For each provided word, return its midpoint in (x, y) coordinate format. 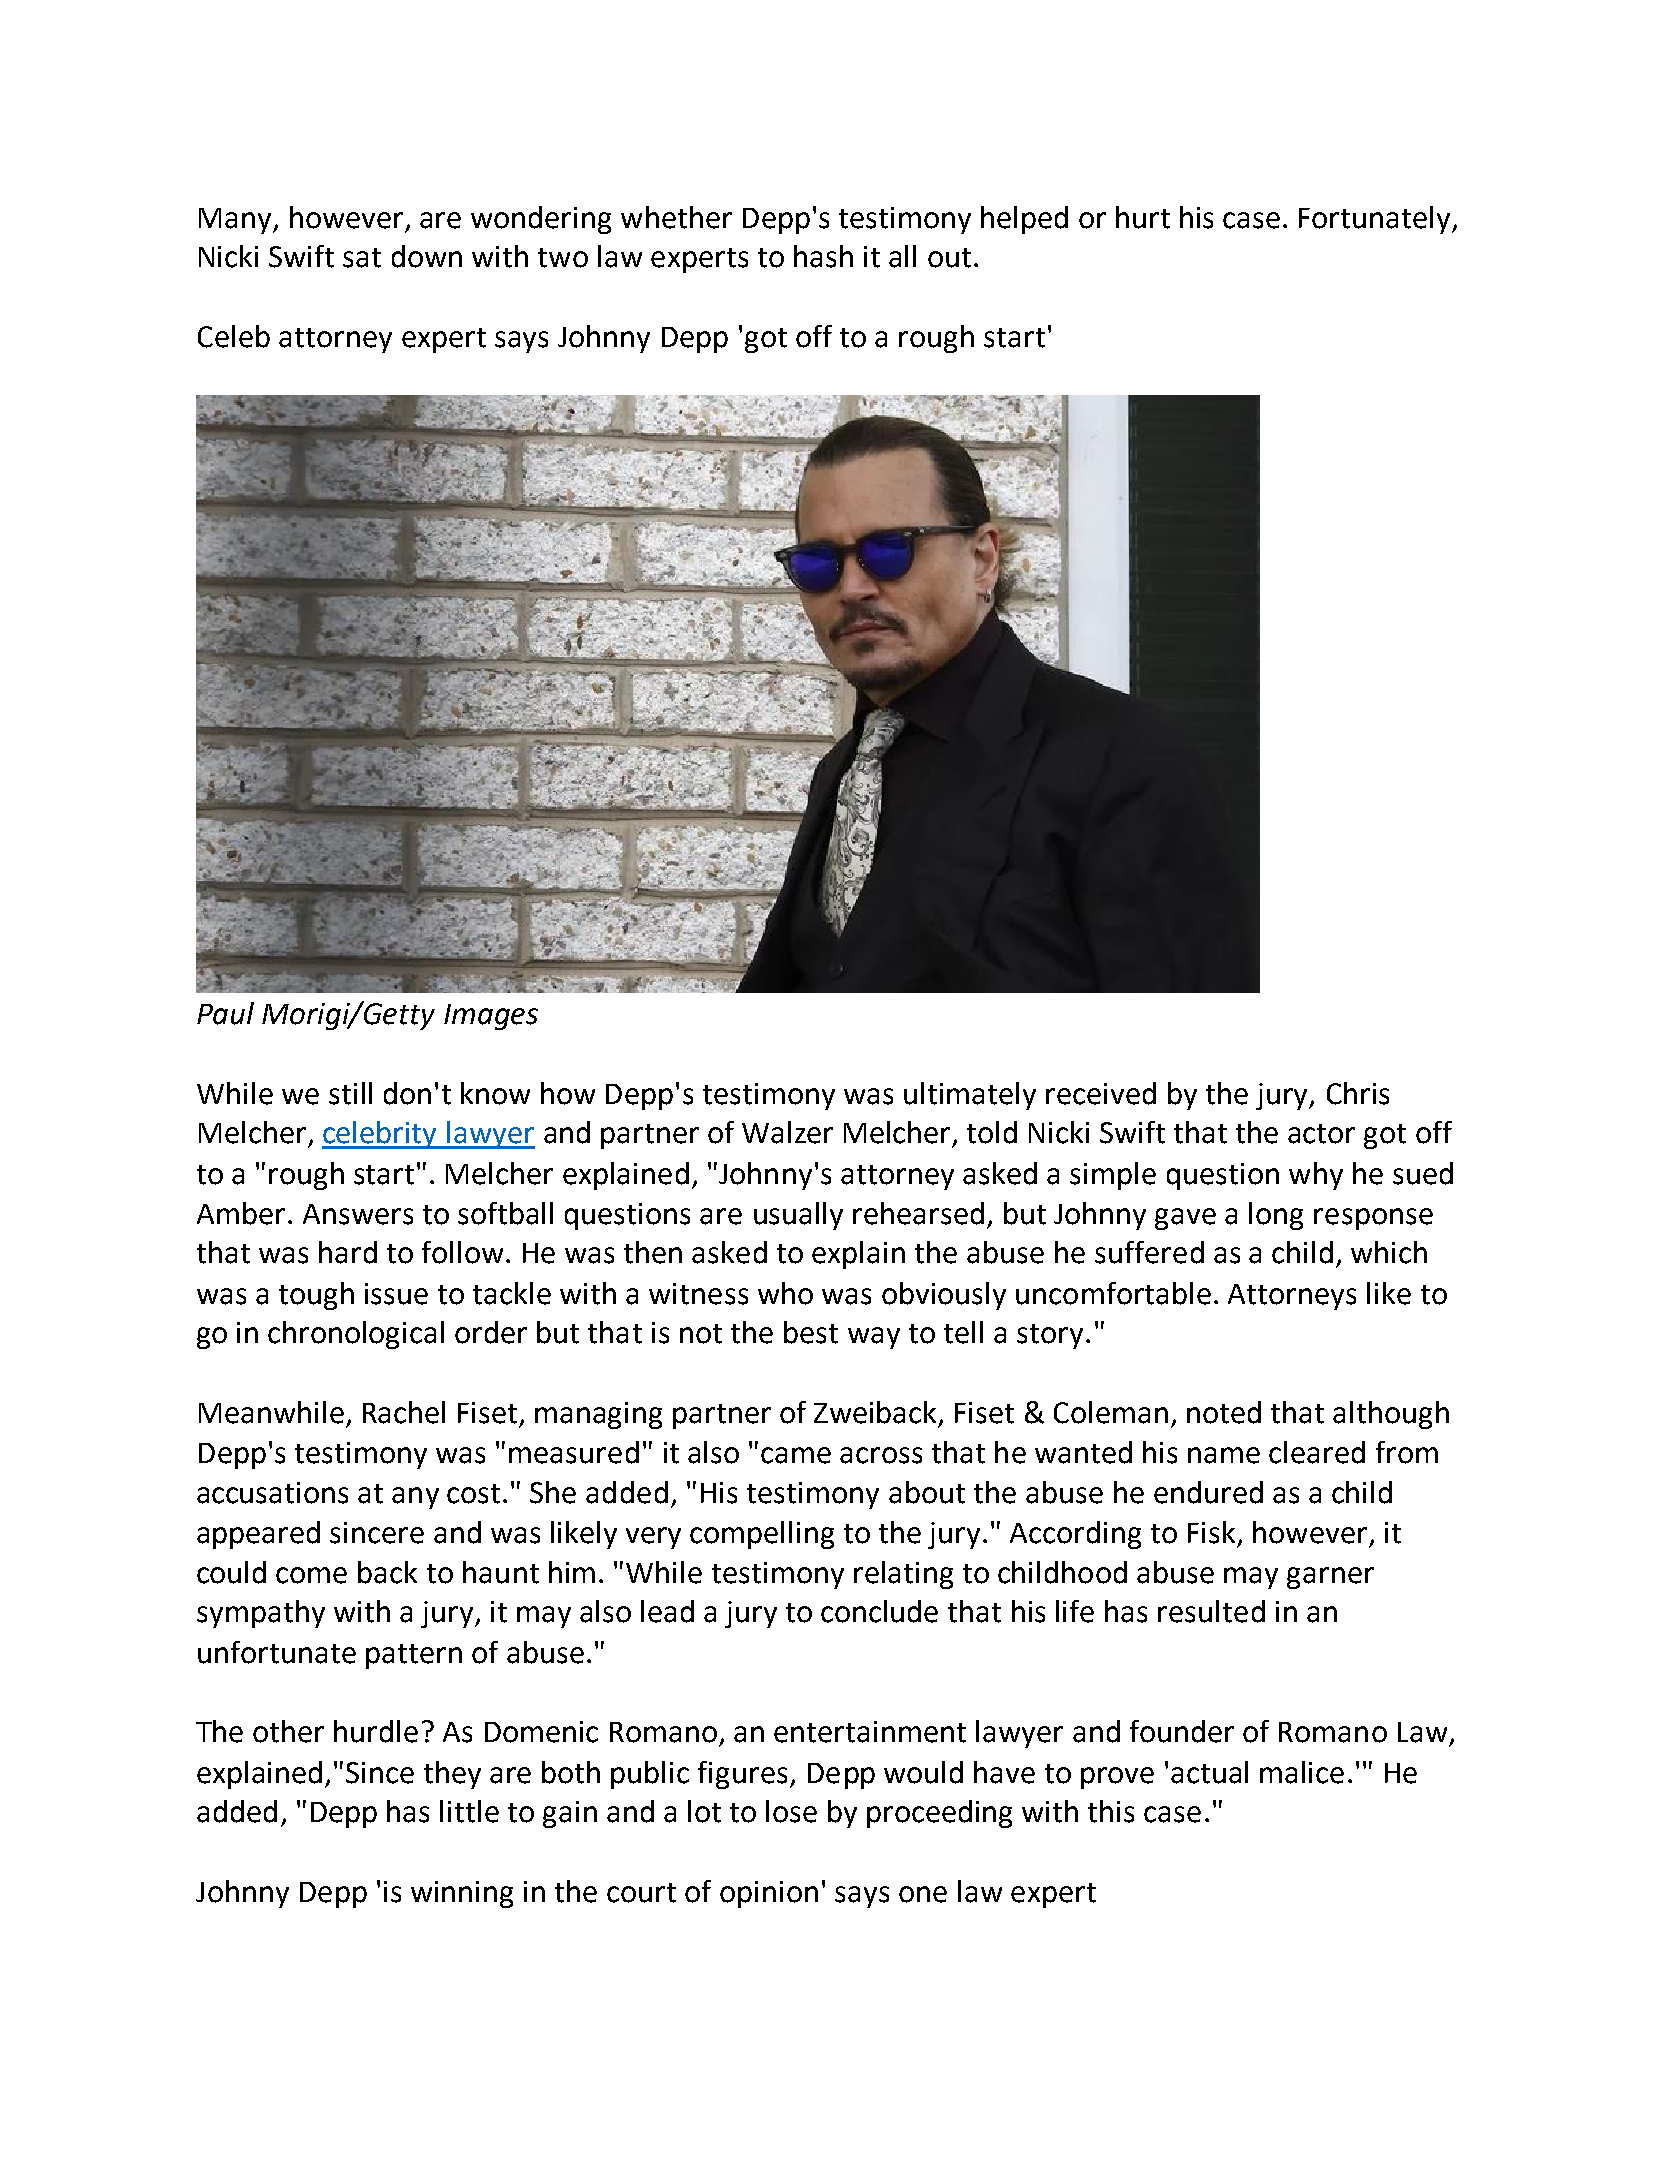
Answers (358, 1214)
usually (798, 1216)
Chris (1358, 1093)
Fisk (1211, 1532)
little (469, 1811)
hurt (1143, 217)
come (311, 1575)
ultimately (970, 1096)
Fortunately (1376, 220)
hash (823, 256)
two (563, 258)
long (1276, 1216)
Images (491, 1017)
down (427, 256)
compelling (762, 1535)
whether (676, 217)
